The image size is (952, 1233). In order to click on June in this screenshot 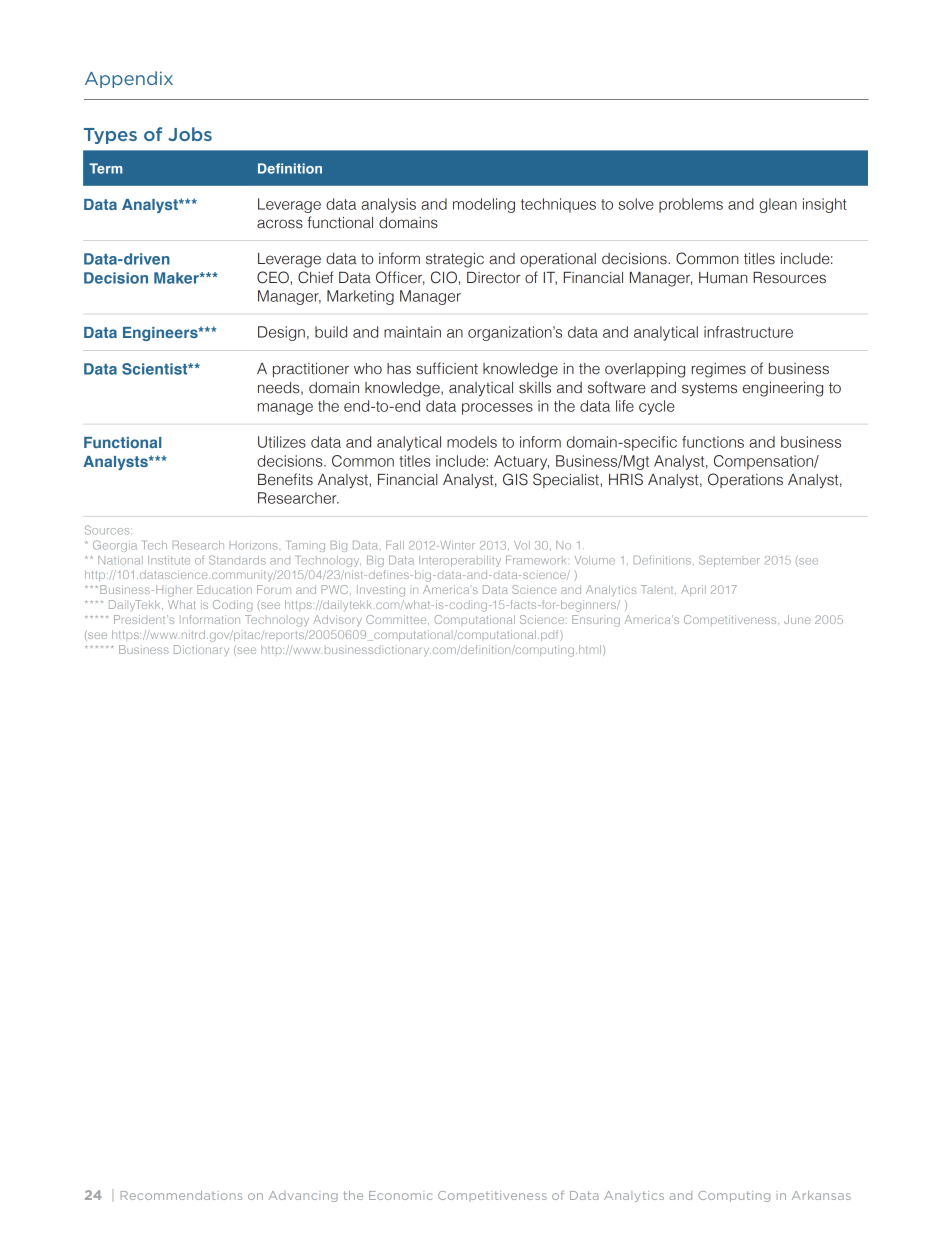, I will do `click(797, 619)`.
